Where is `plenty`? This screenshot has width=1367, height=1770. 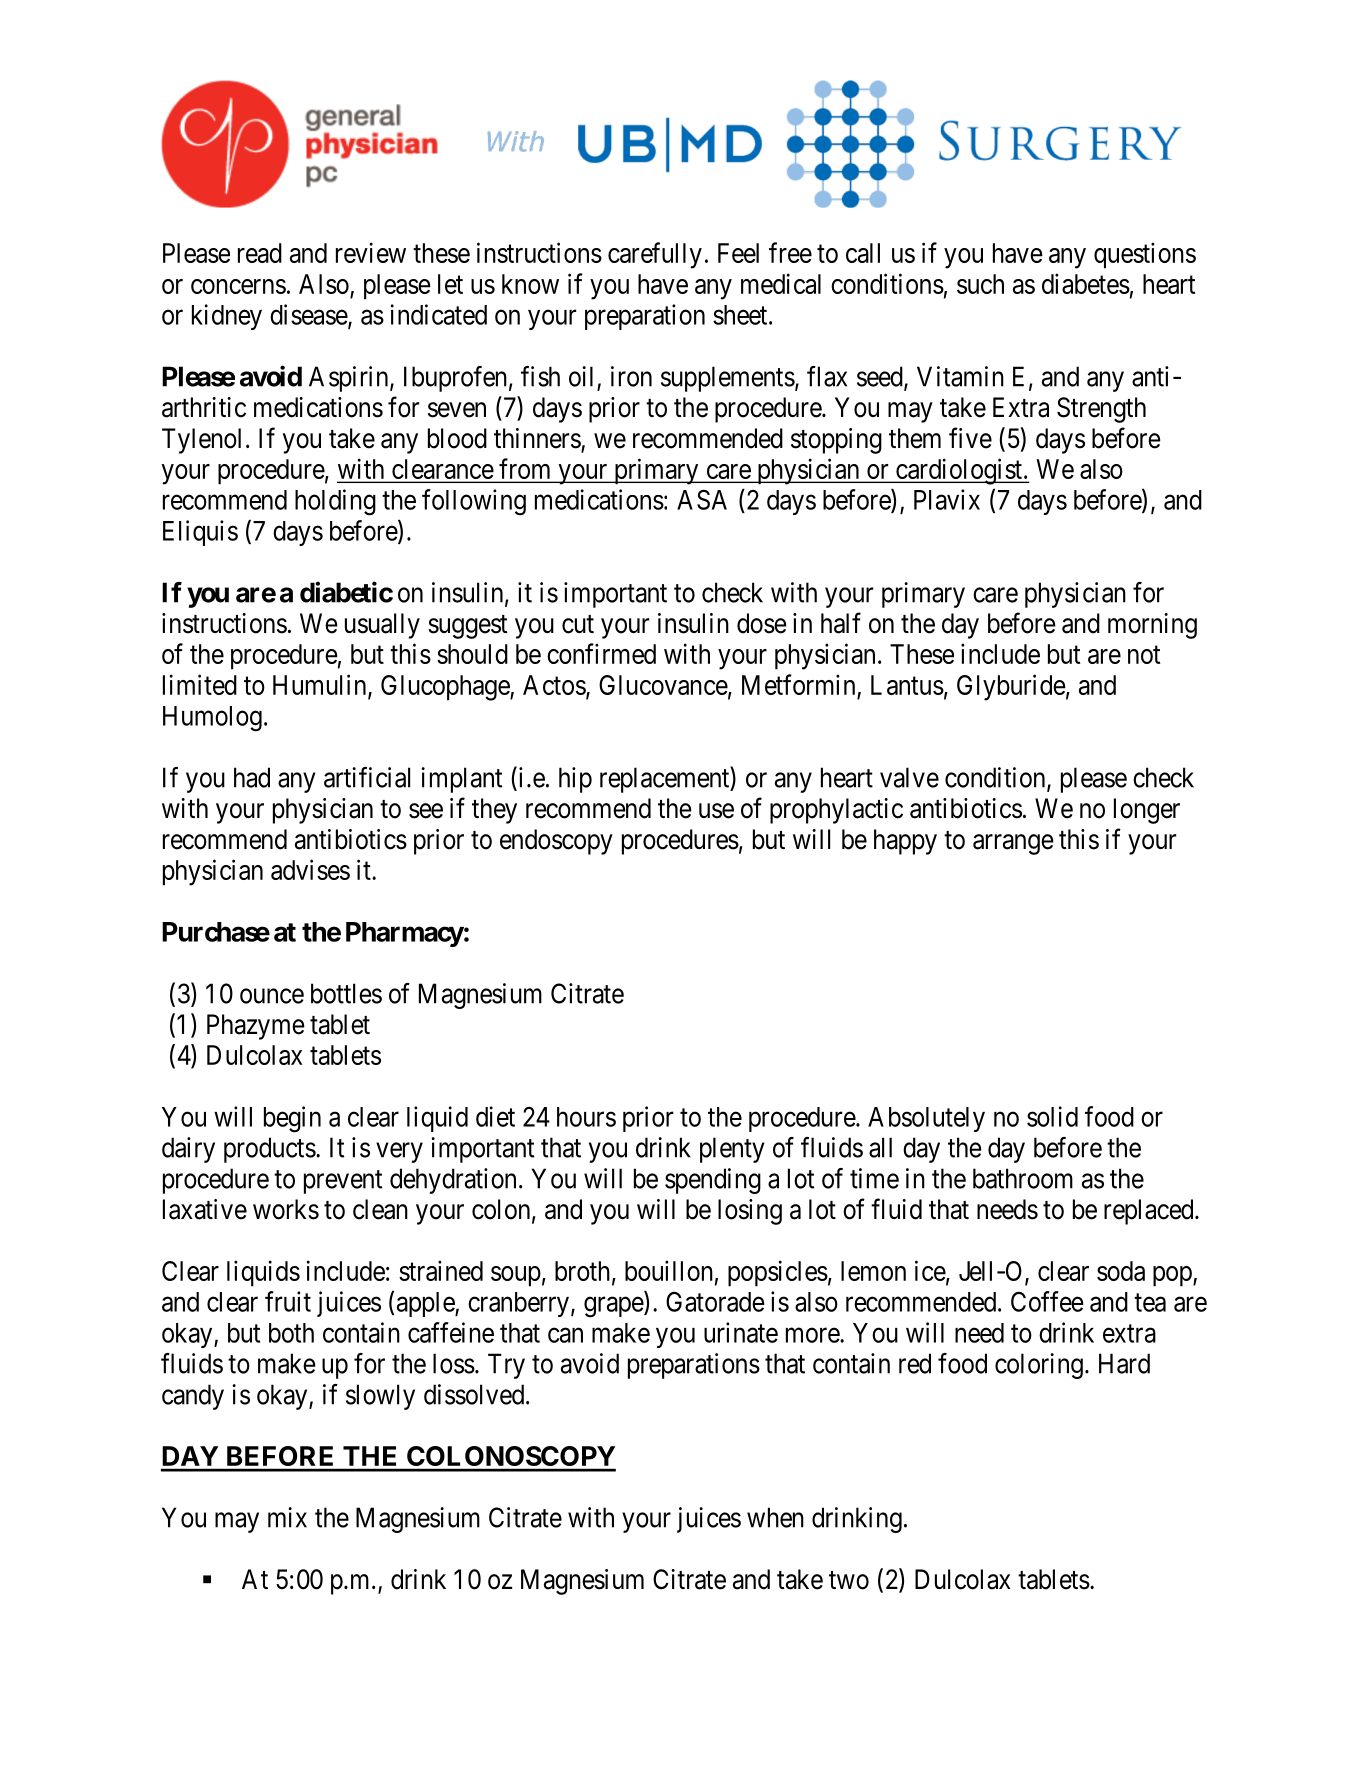
plenty is located at coordinates (732, 1150).
